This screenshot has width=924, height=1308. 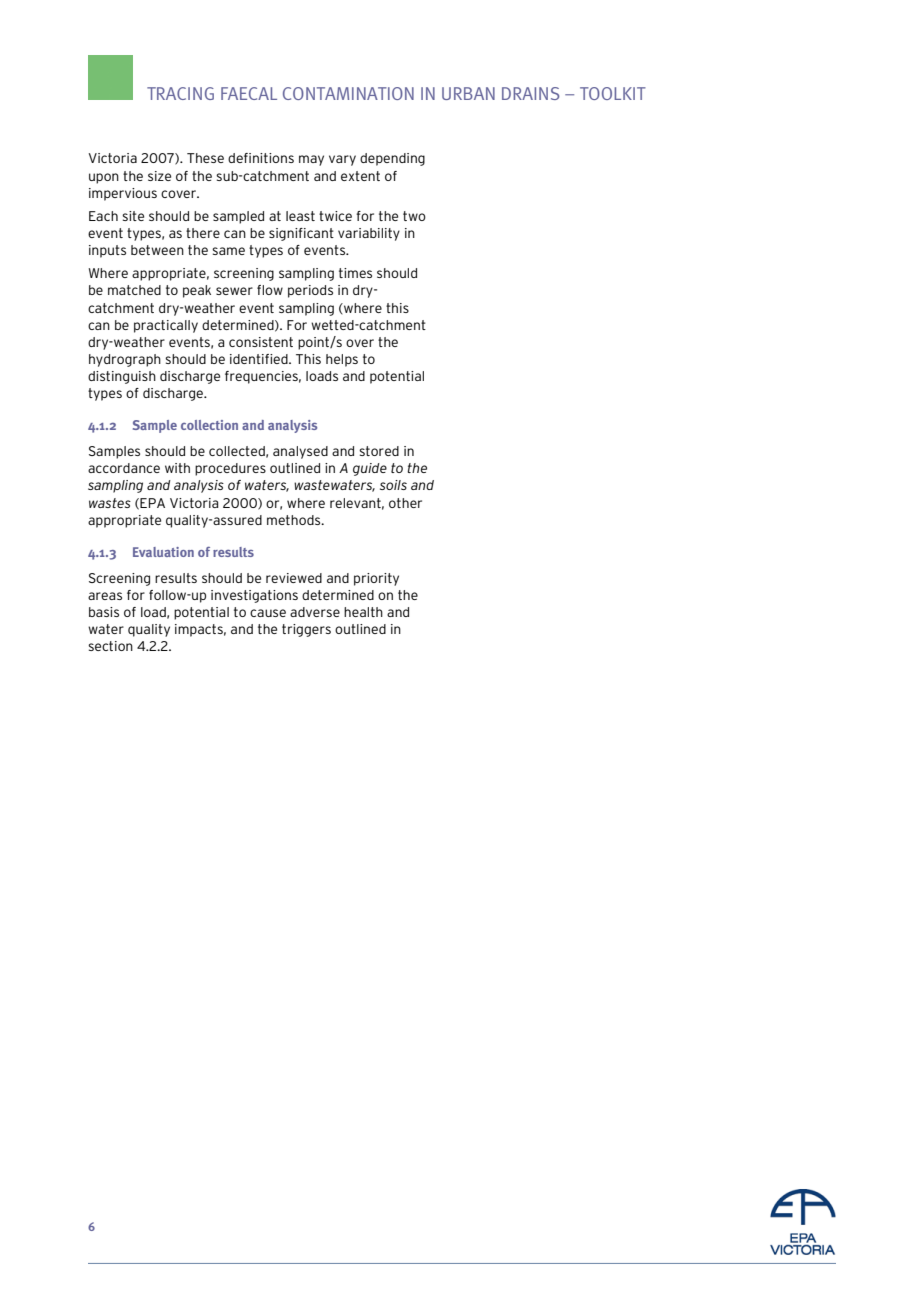 What do you see at coordinates (342, 360) in the screenshot?
I see `helps` at bounding box center [342, 360].
